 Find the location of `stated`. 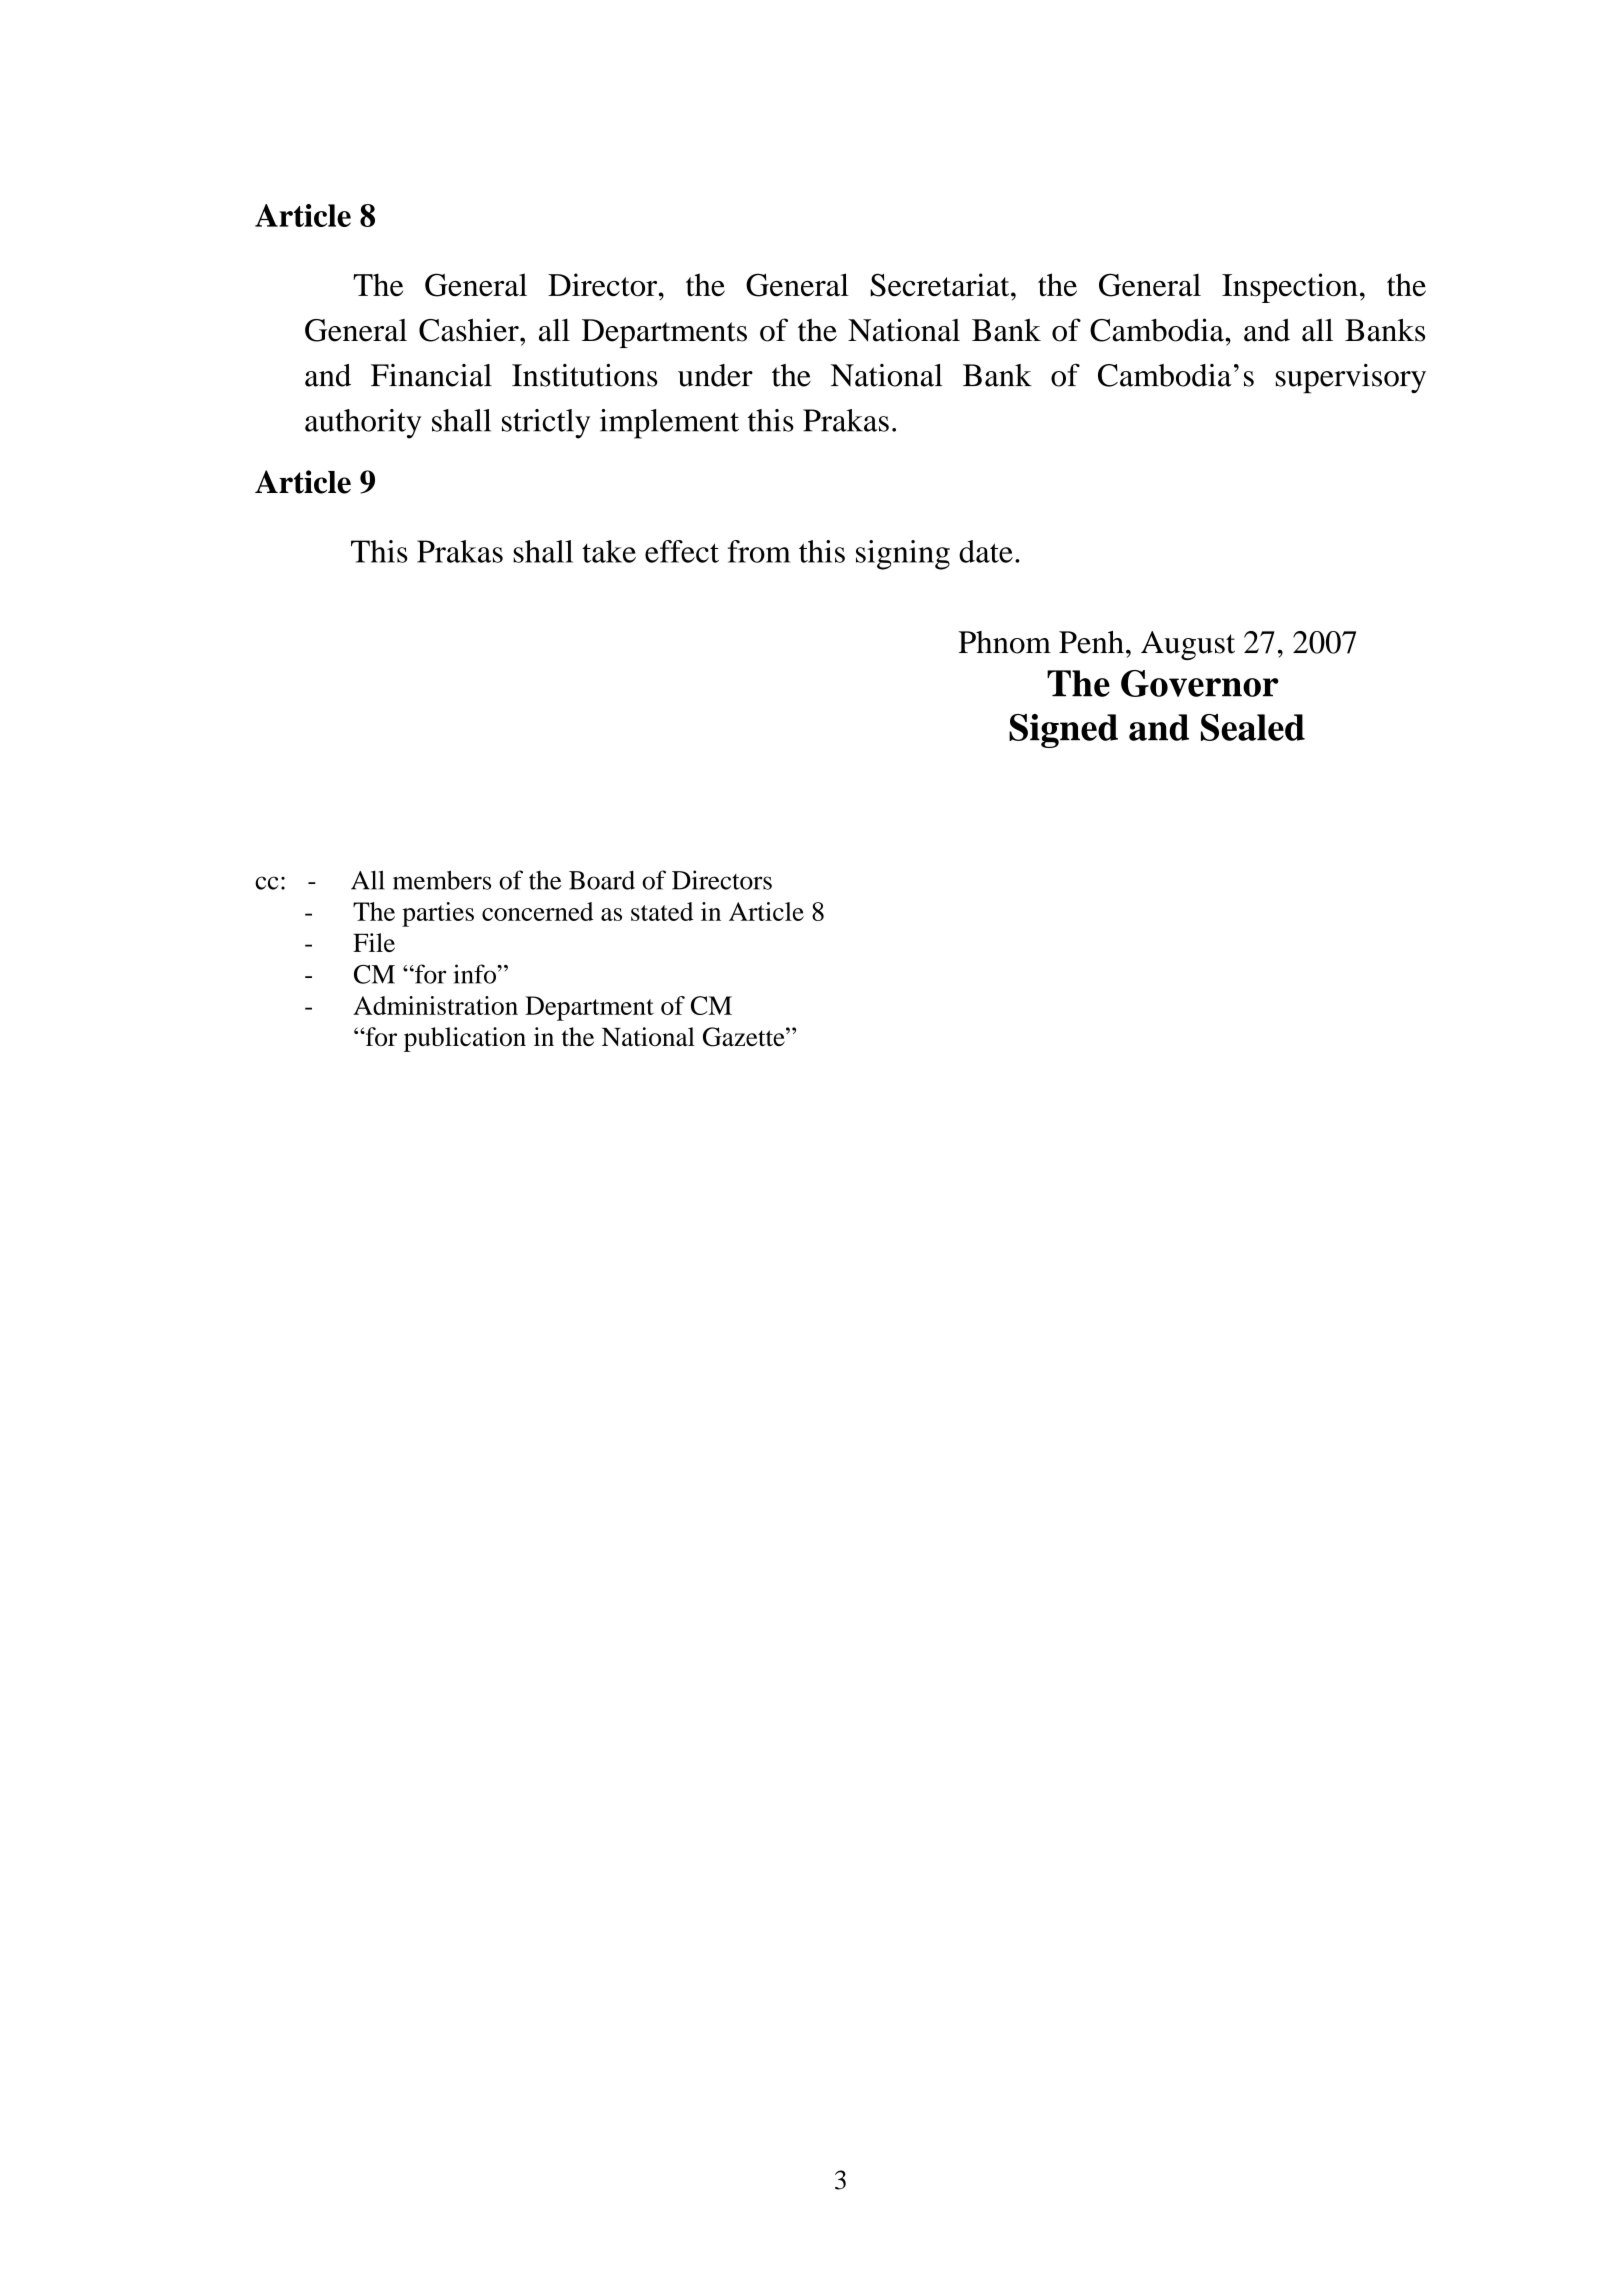

stated is located at coordinates (662, 911).
